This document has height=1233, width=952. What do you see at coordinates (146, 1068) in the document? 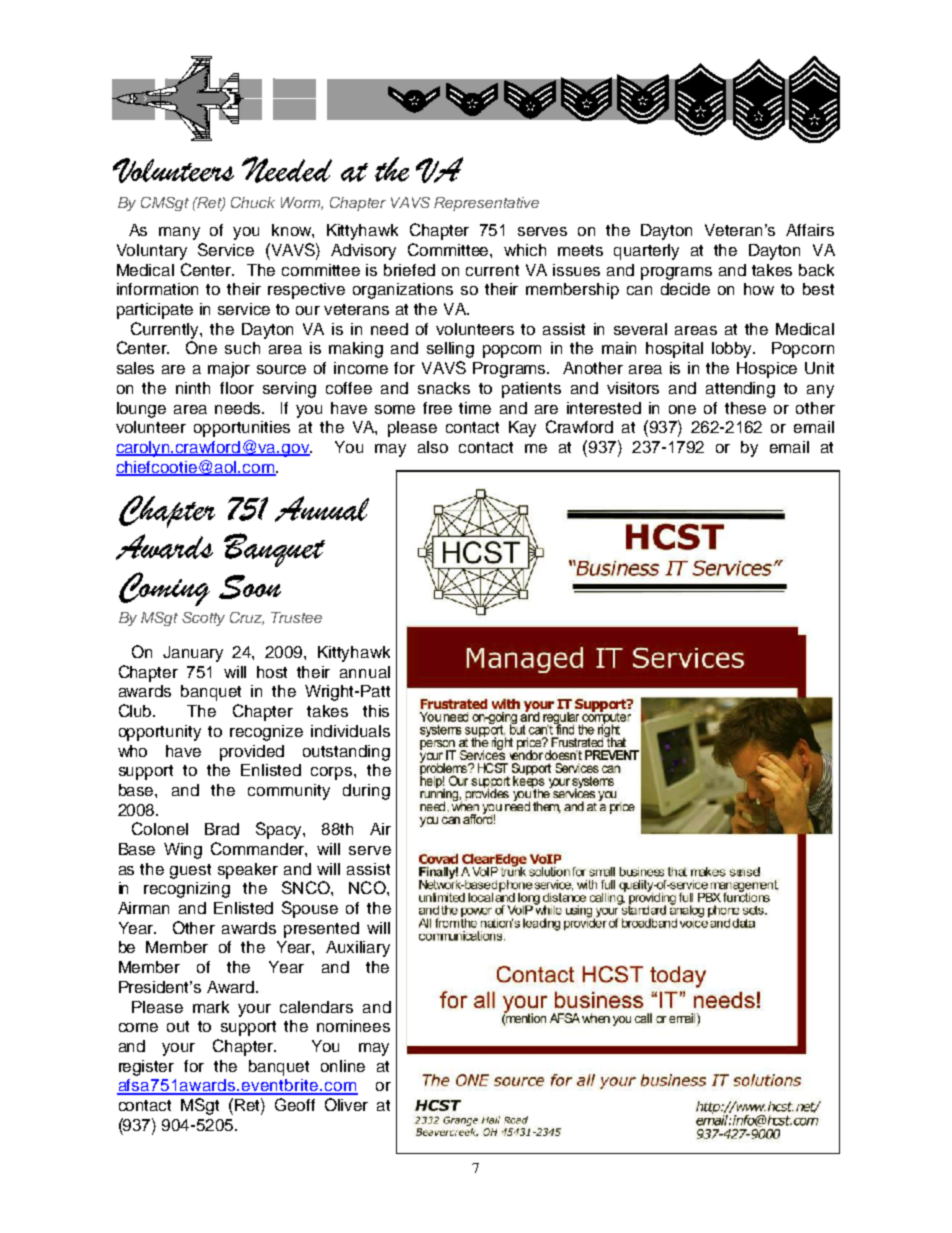
I see `register` at bounding box center [146, 1068].
